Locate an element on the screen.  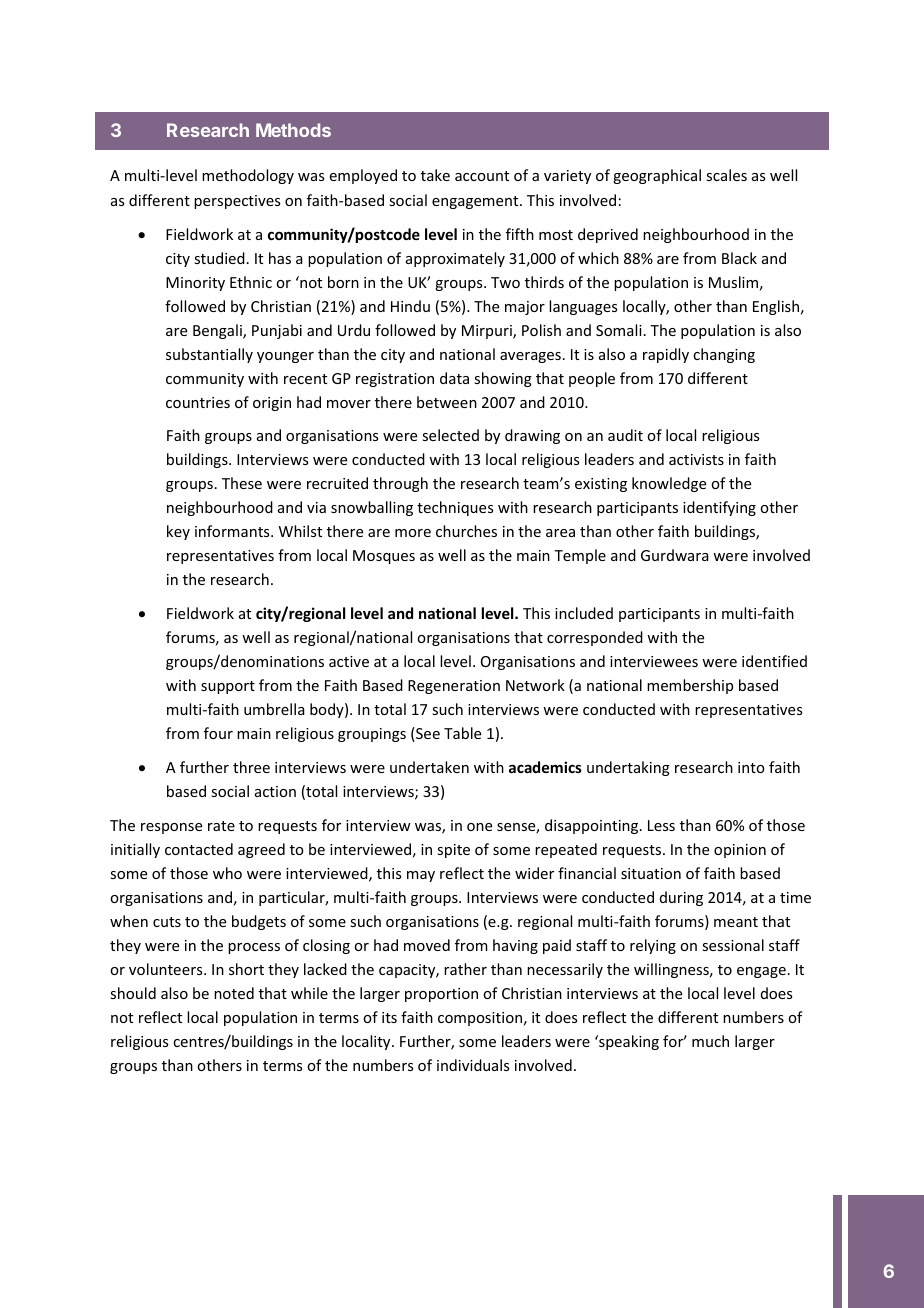
selected is located at coordinates (450, 435).
